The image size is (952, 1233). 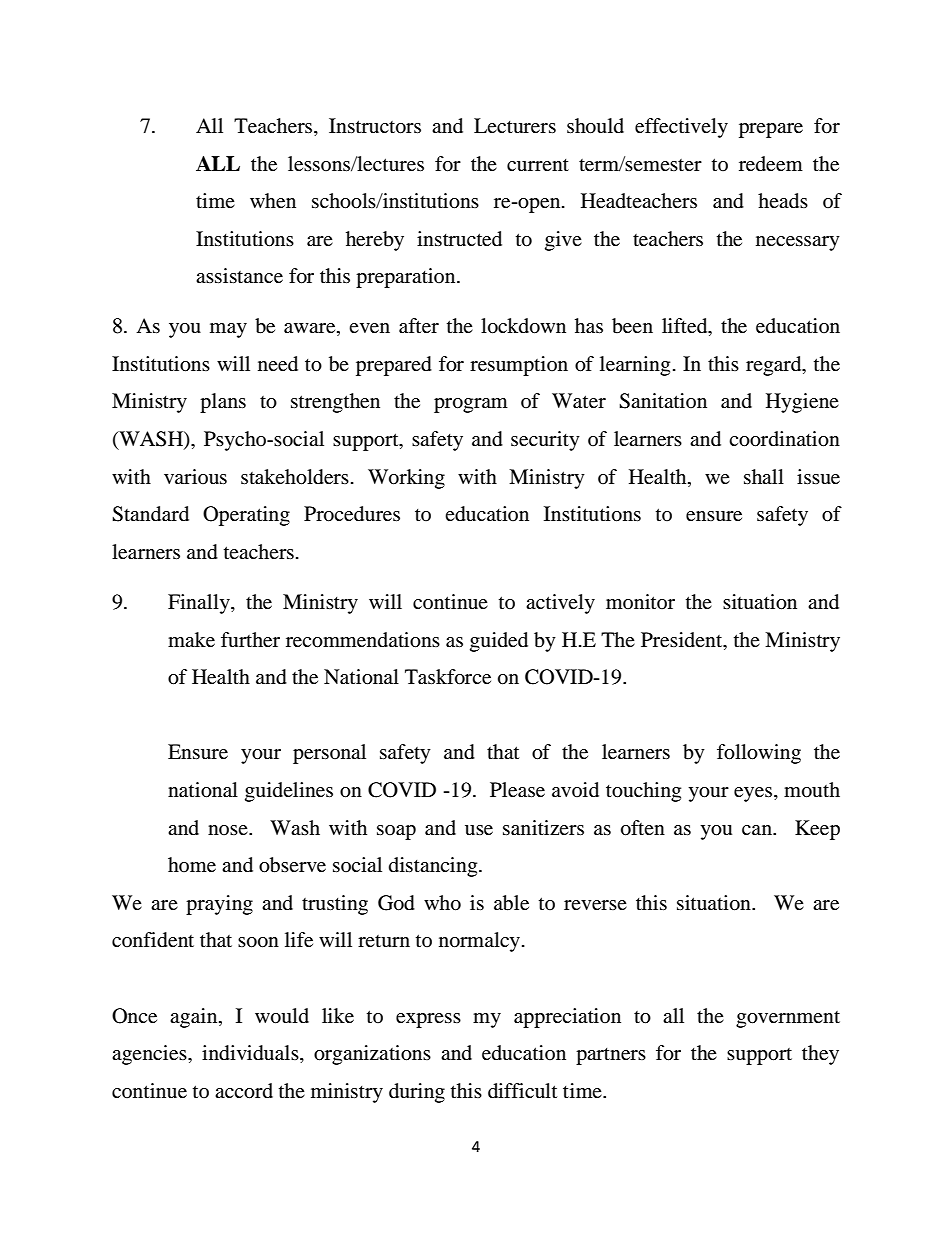 I want to click on regard, so click(x=775, y=366).
